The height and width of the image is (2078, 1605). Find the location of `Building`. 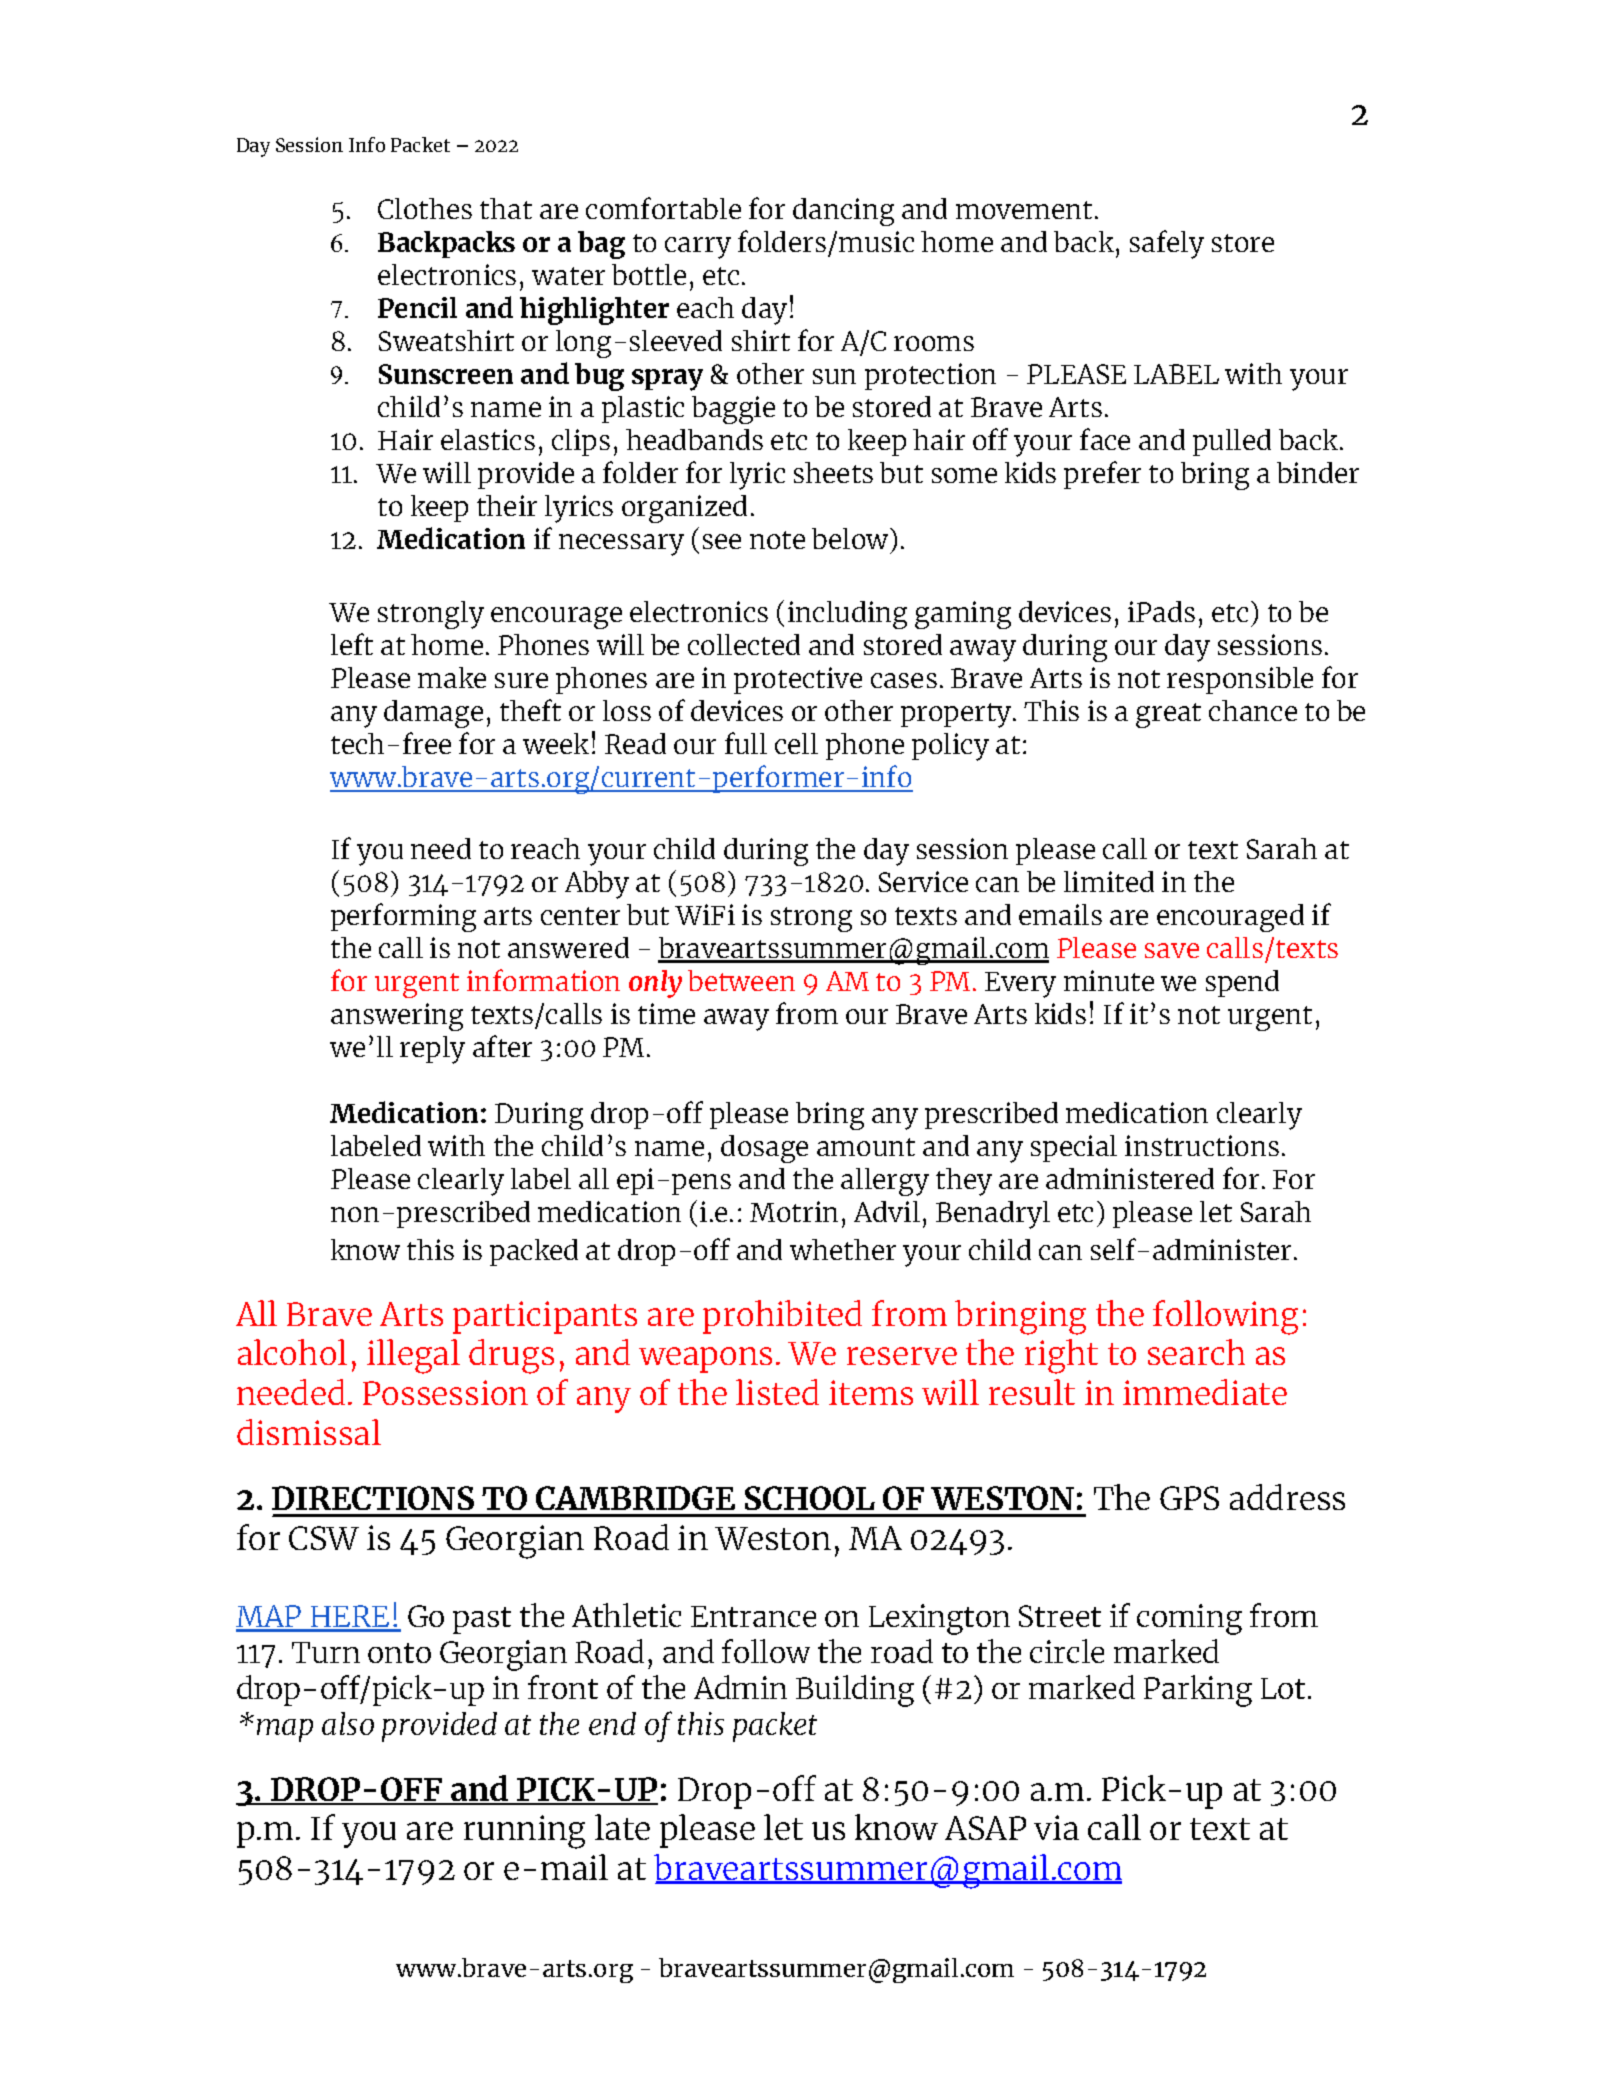

Building is located at coordinates (855, 1691).
